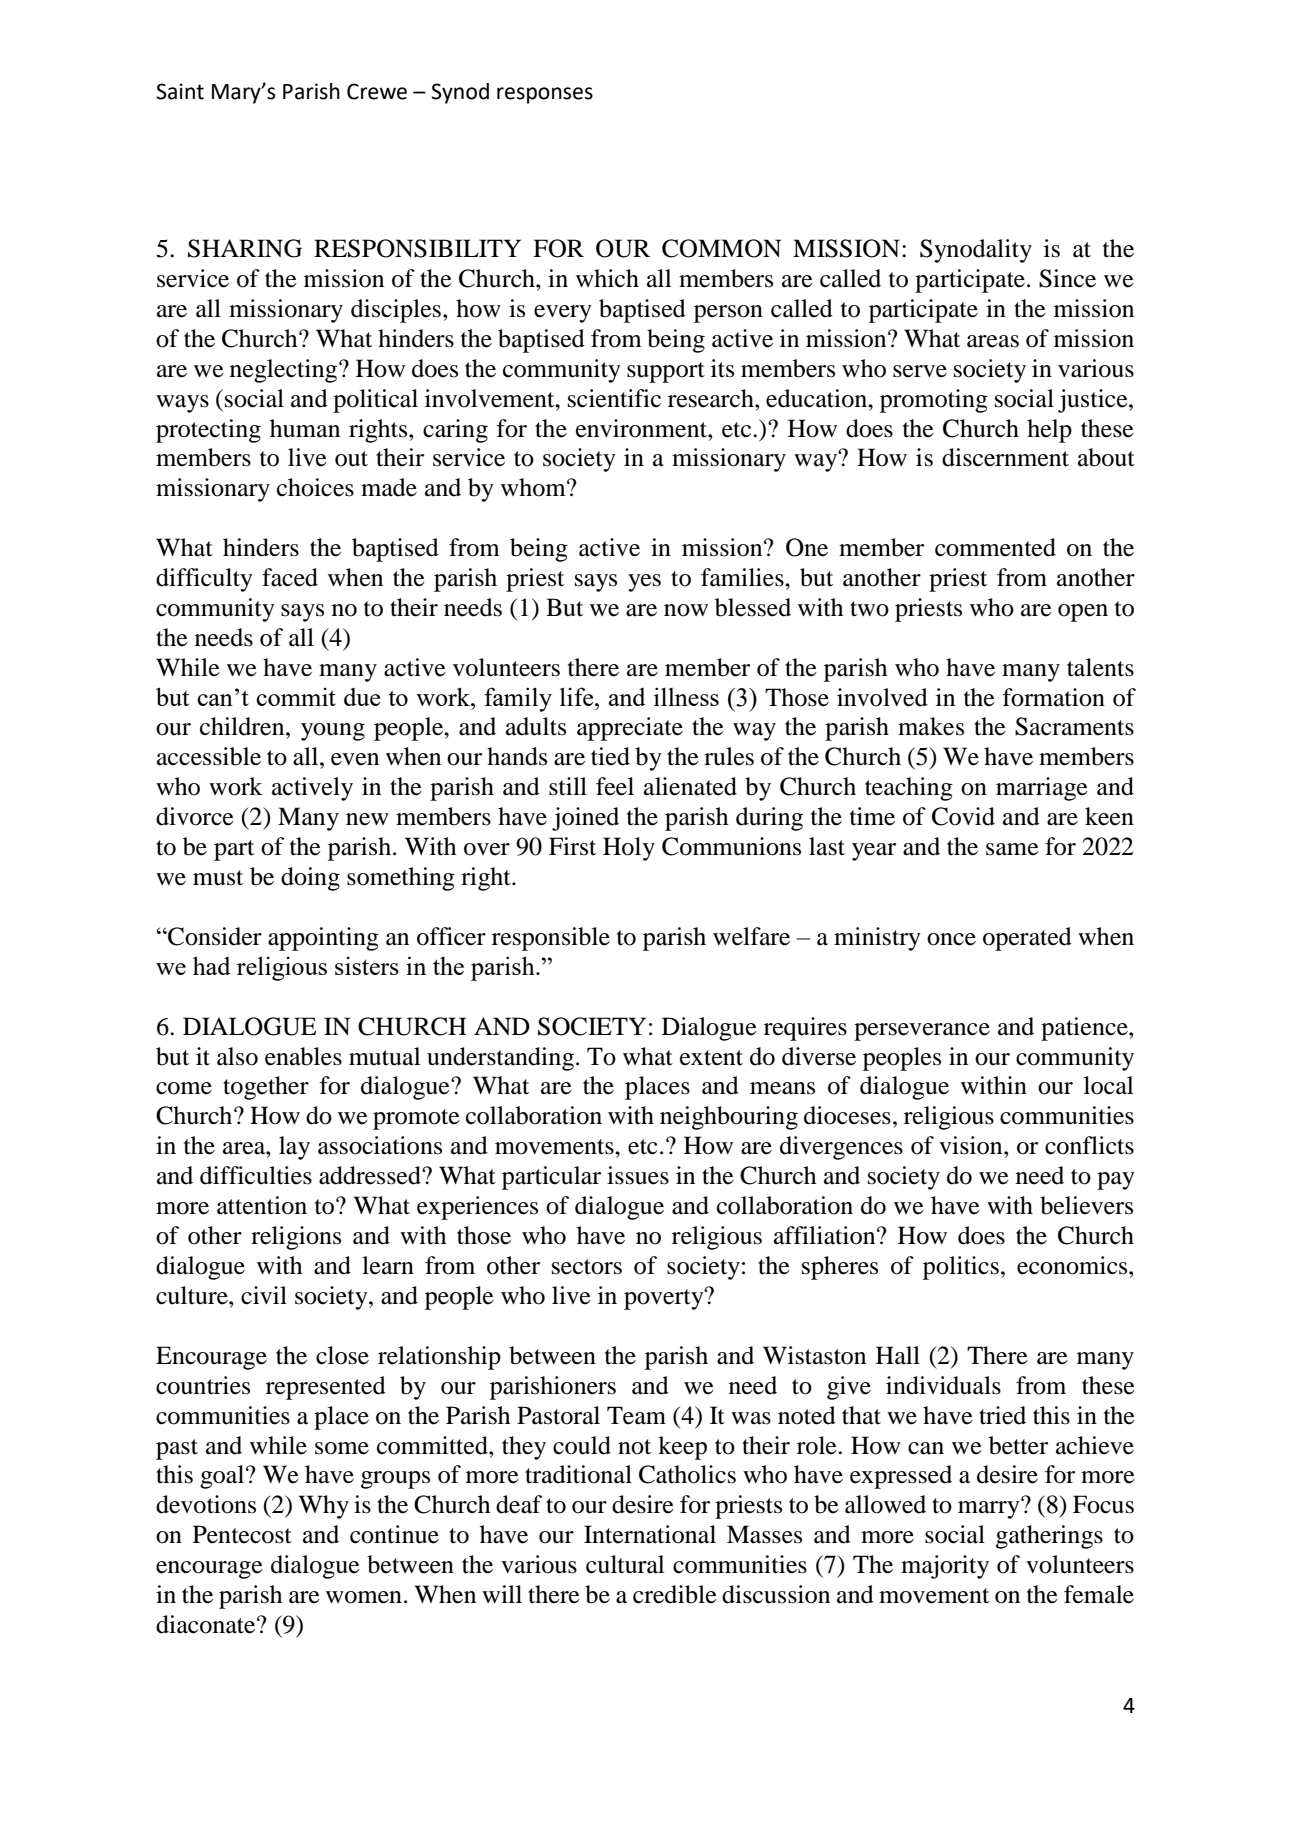 The image size is (1291, 1825). What do you see at coordinates (545, 95) in the image?
I see `responses` at bounding box center [545, 95].
